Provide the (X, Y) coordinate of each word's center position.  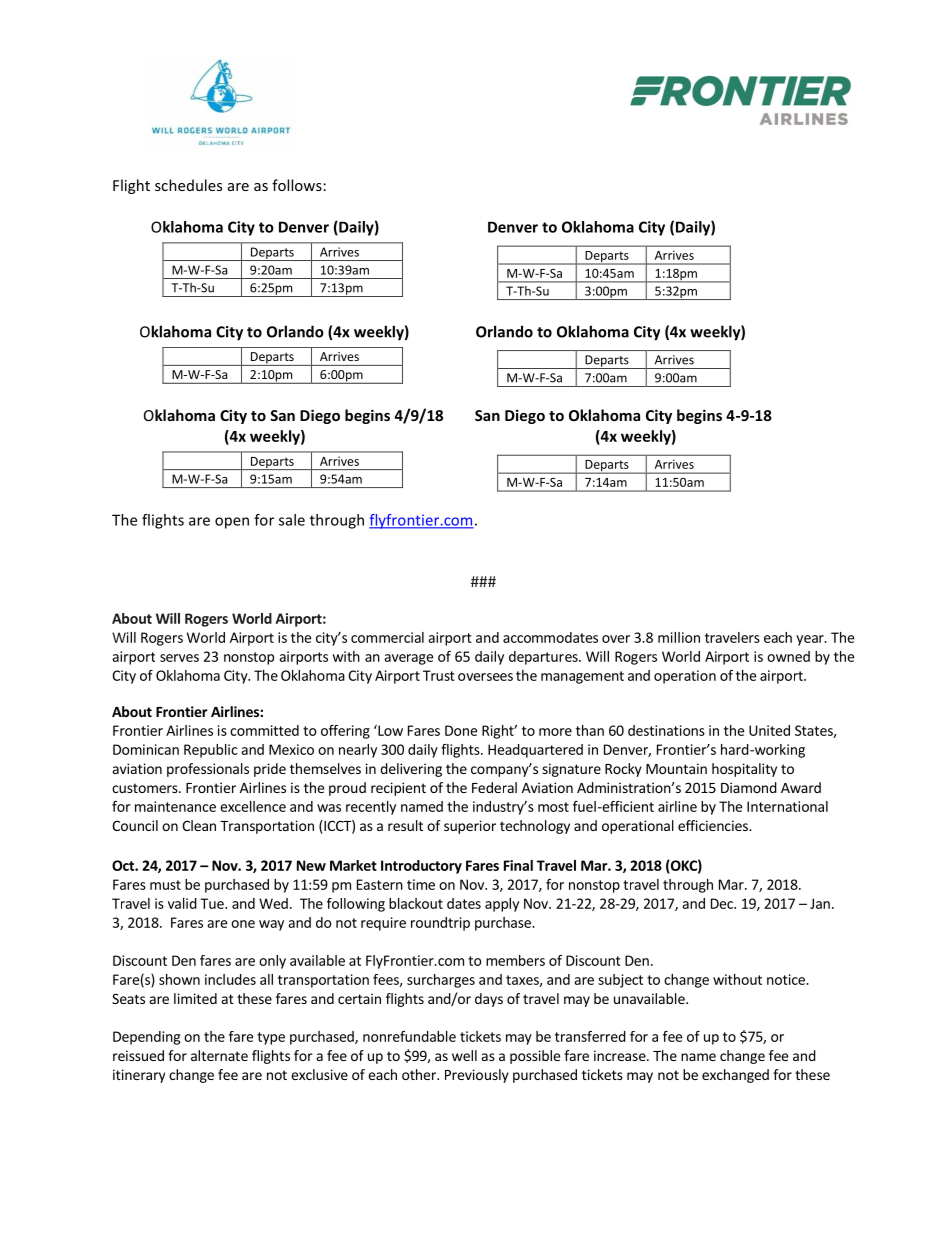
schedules (188, 185)
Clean (199, 825)
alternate (219, 1055)
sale (292, 520)
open (232, 523)
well (464, 1055)
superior (470, 827)
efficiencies (714, 825)
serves (179, 658)
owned (788, 656)
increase (621, 1055)
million (679, 637)
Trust (439, 675)
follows (297, 185)
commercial (387, 637)
